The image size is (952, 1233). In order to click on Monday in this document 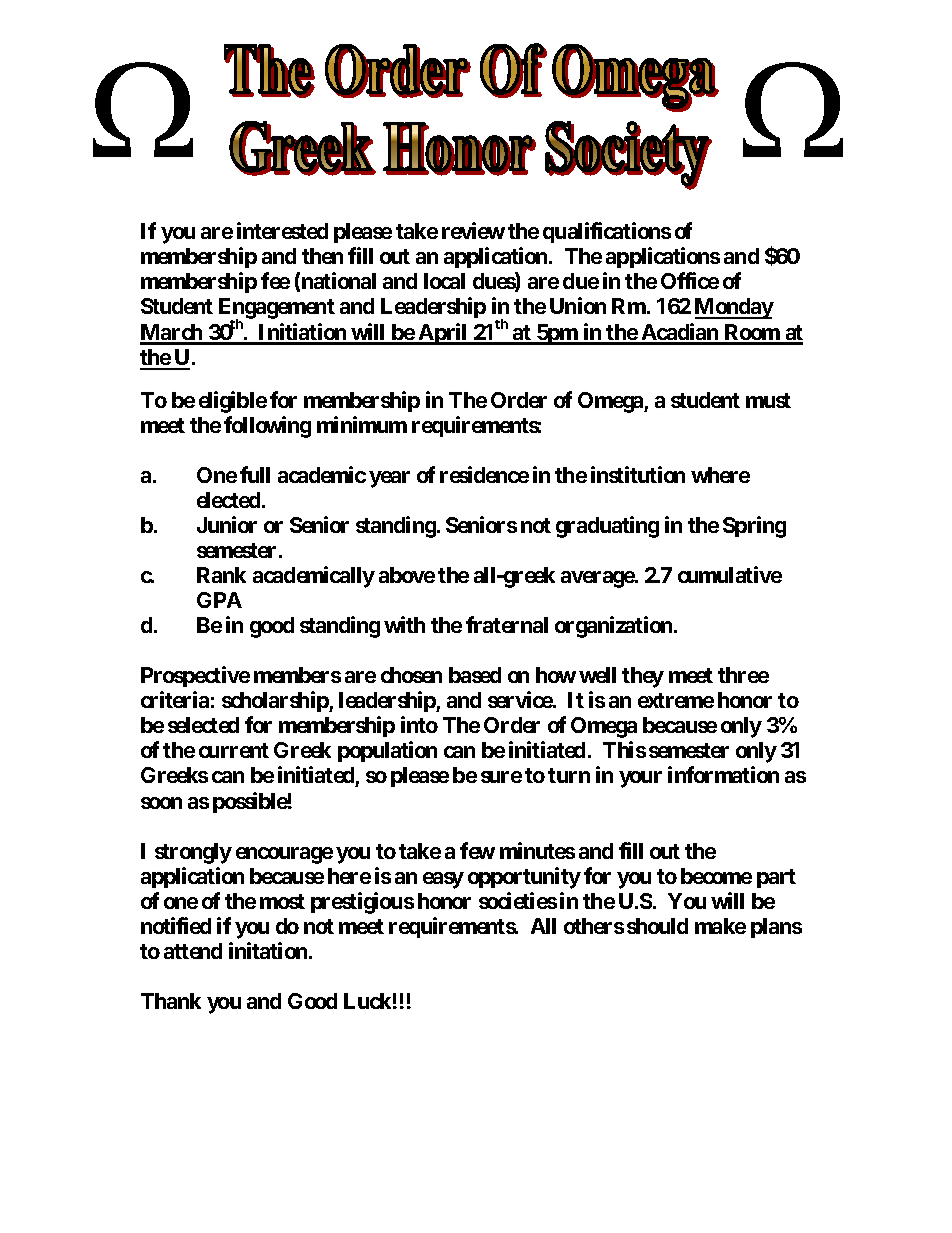, I will do `click(734, 308)`.
